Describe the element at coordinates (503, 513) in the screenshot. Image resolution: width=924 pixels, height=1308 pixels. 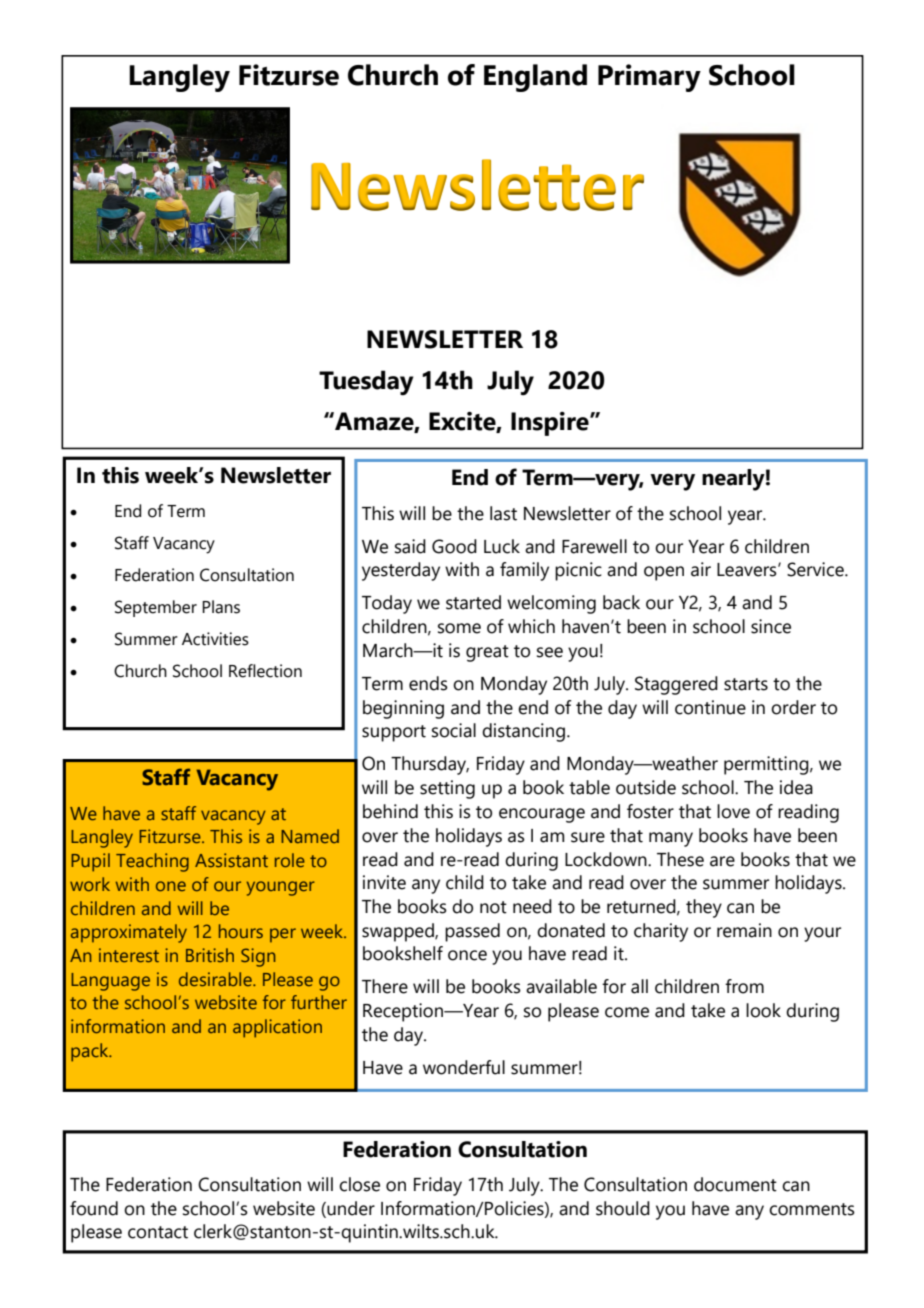
I see `last` at that location.
